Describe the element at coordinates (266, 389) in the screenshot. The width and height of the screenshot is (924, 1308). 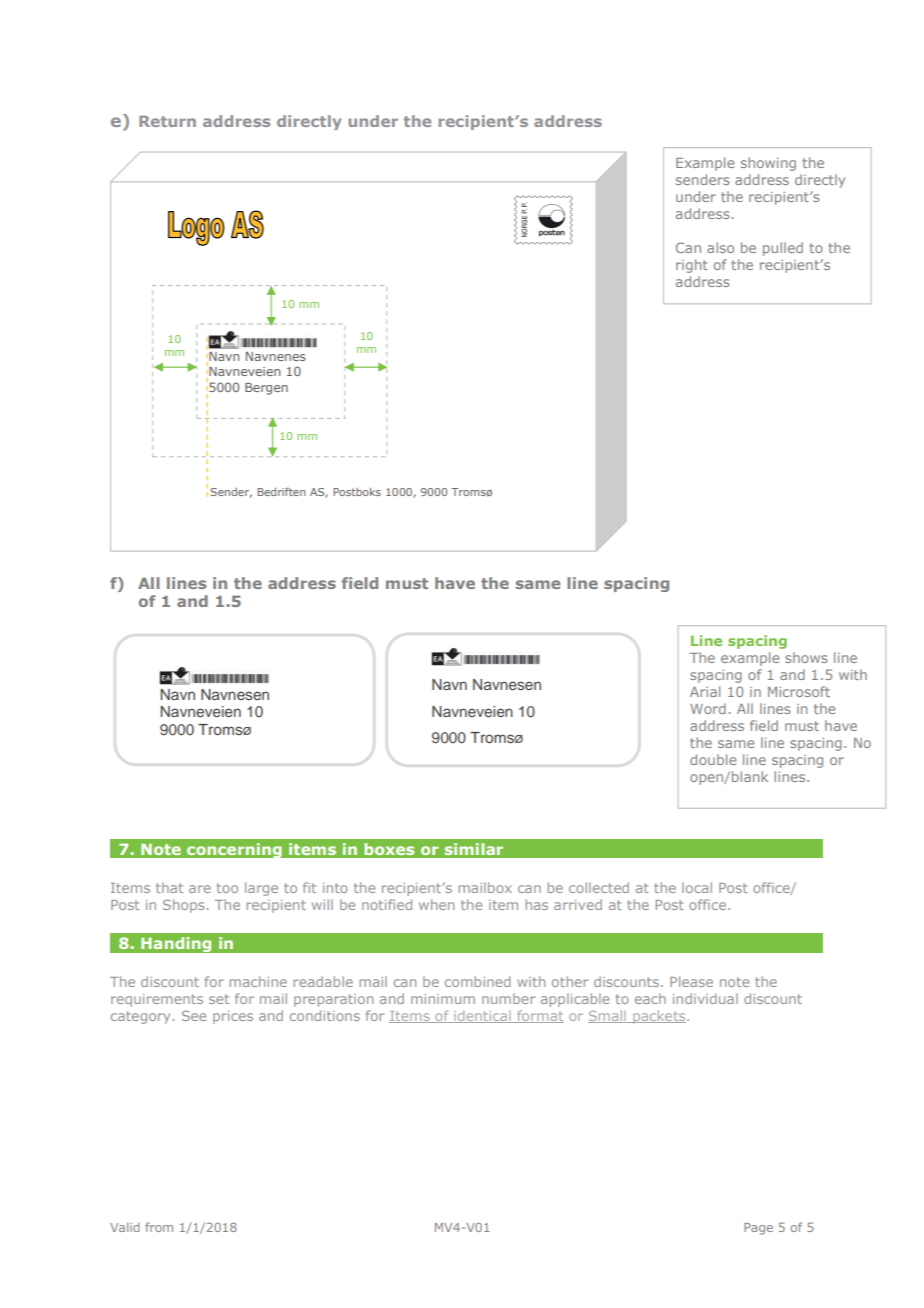
I see `Bergen` at that location.
